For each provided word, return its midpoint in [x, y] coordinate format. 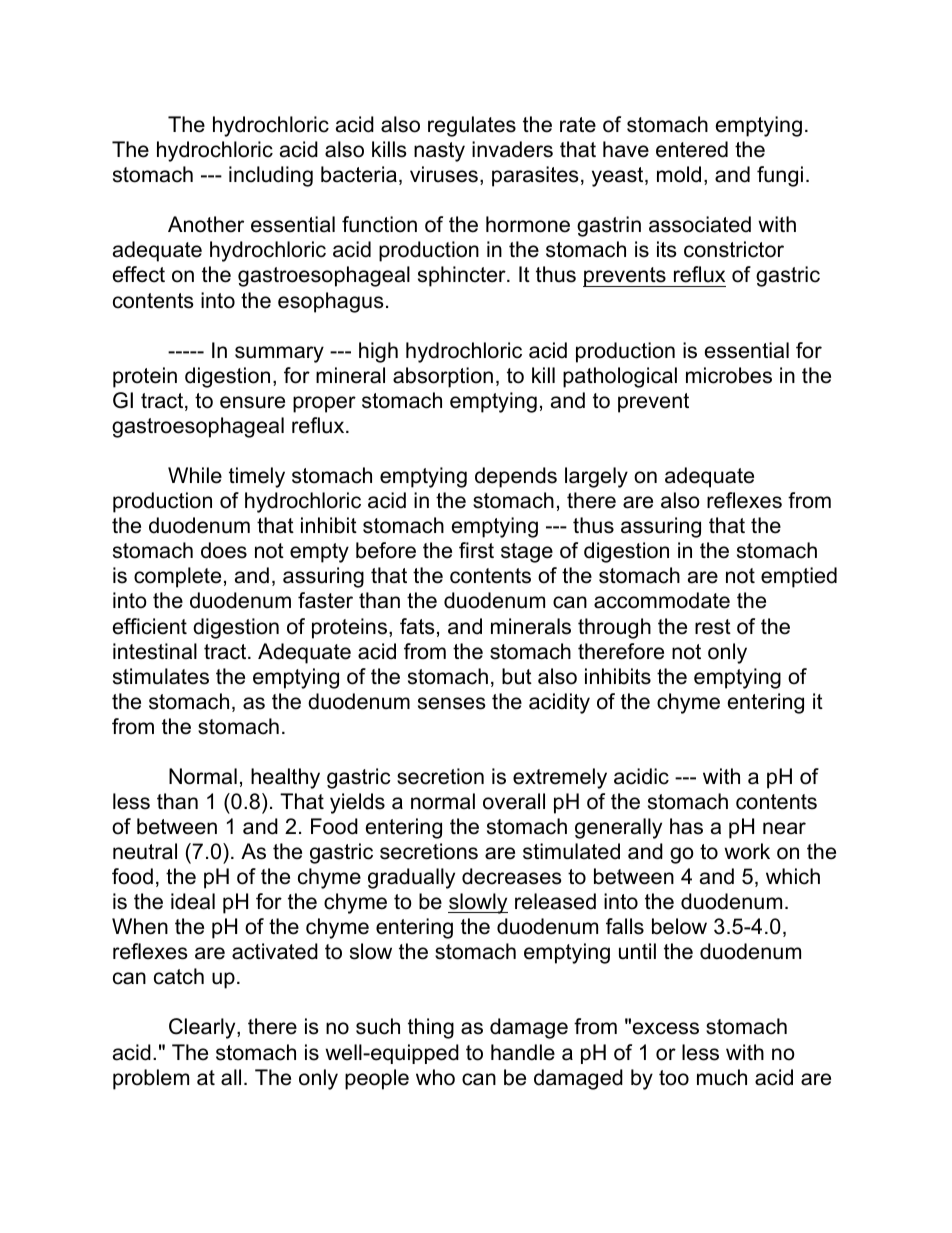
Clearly [203, 1028]
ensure [252, 402]
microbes [729, 375]
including [271, 176]
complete [177, 577]
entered [692, 149]
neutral [145, 851]
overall [514, 801]
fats [417, 626]
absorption [443, 377]
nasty [439, 152]
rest [713, 627]
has [686, 826]
